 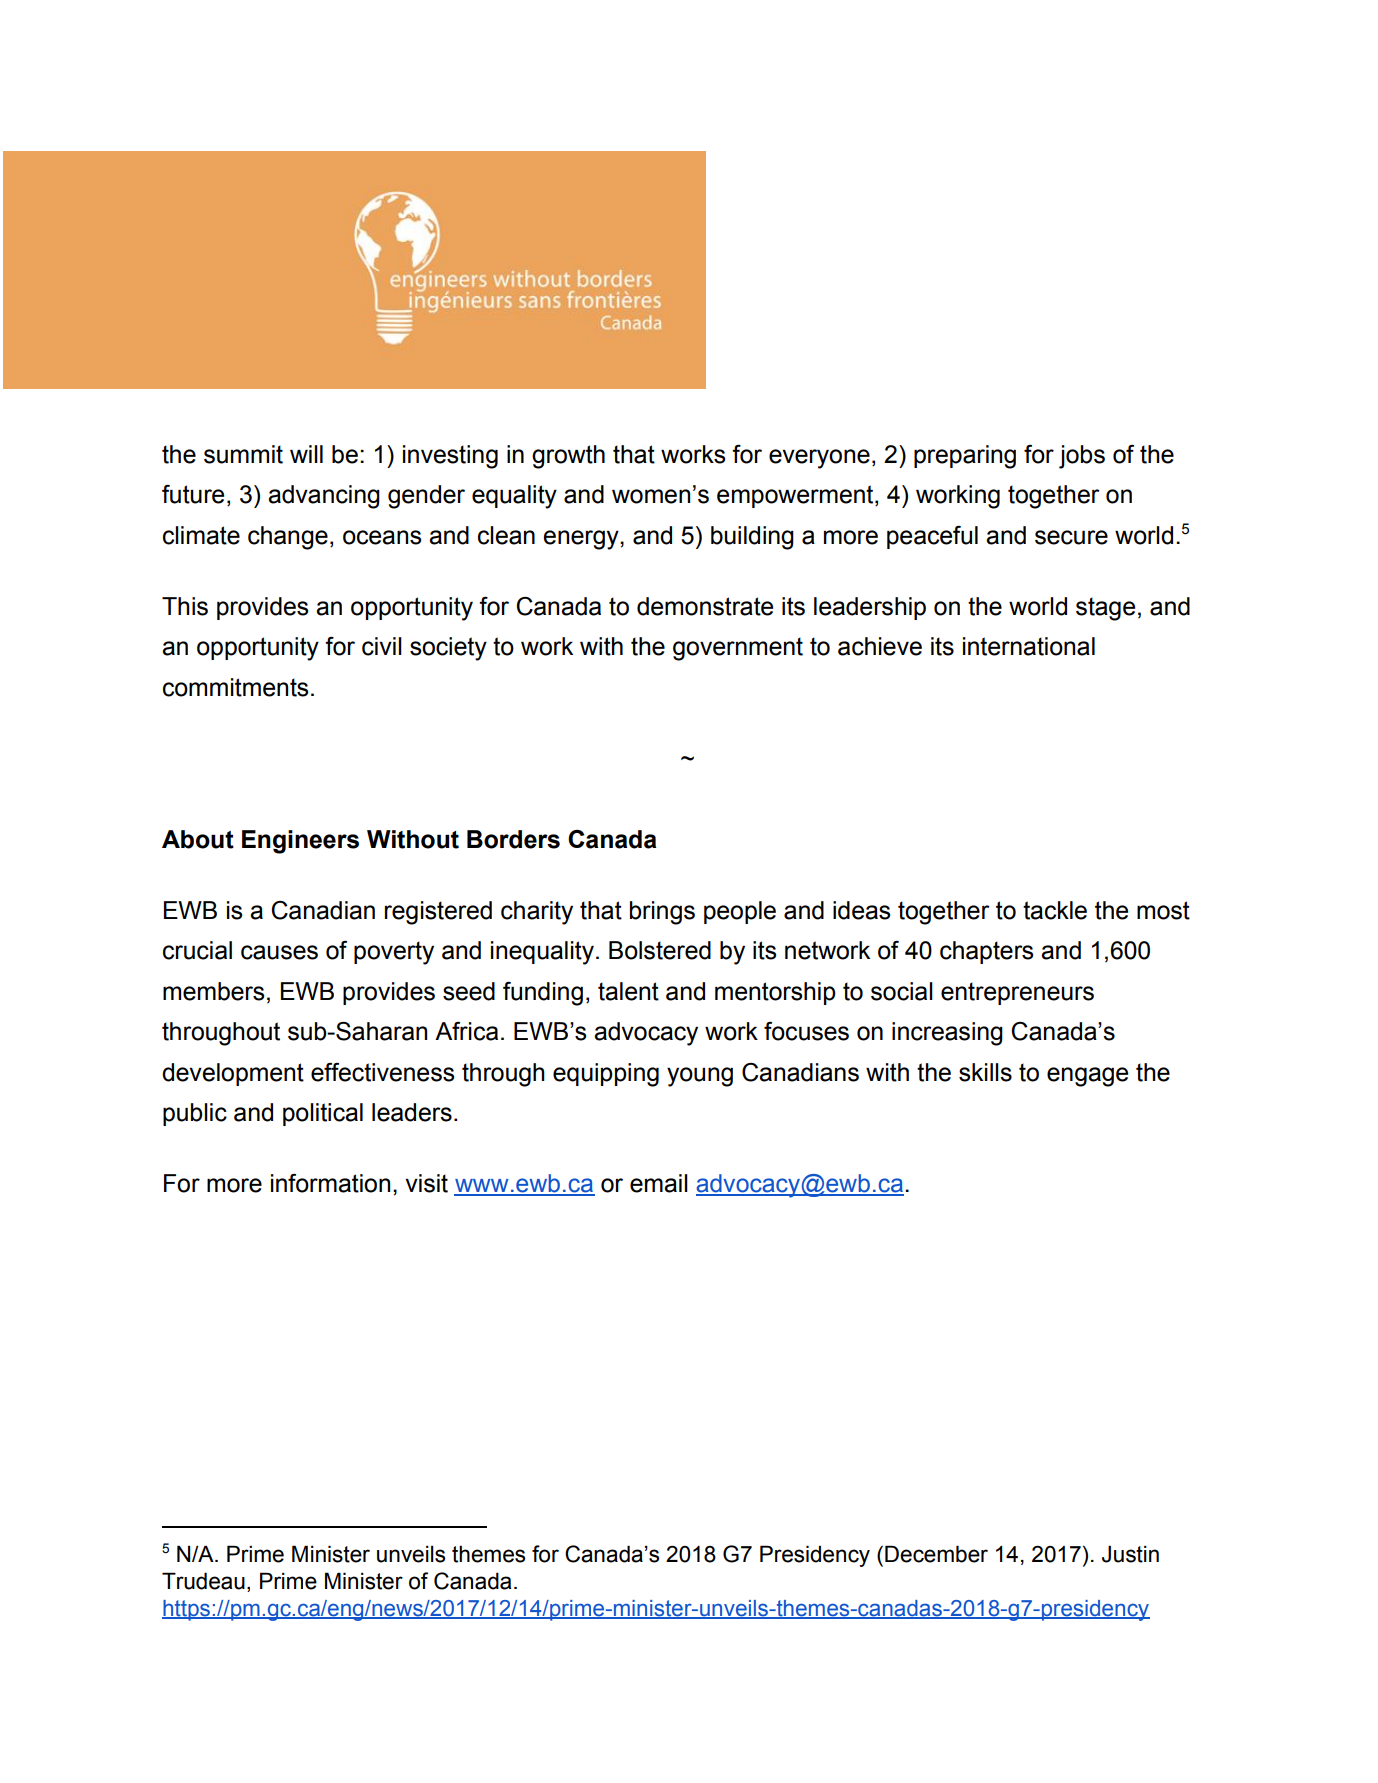 I want to click on email, so click(x=659, y=1183).
